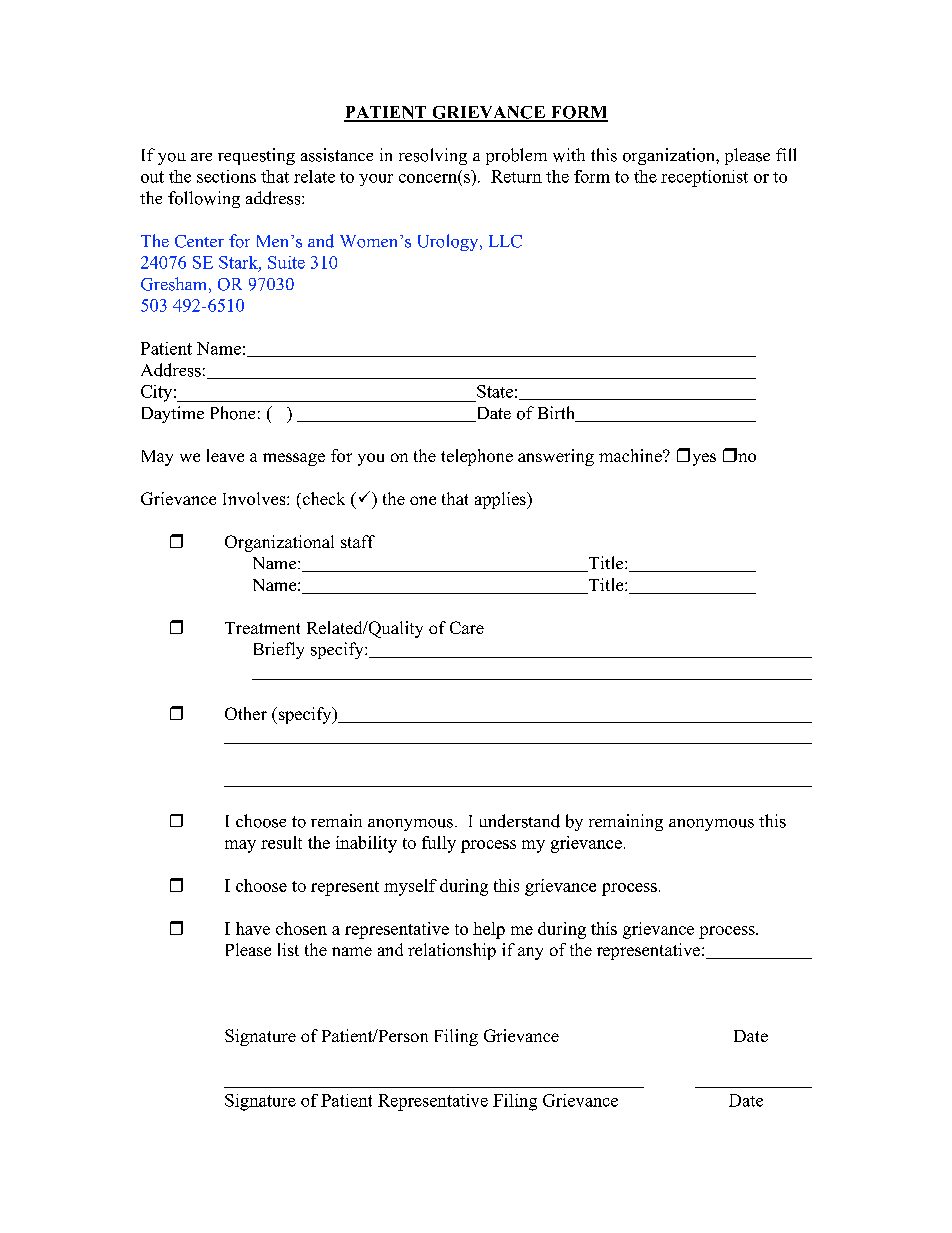 Image resolution: width=952 pixels, height=1233 pixels. I want to click on any, so click(530, 953).
